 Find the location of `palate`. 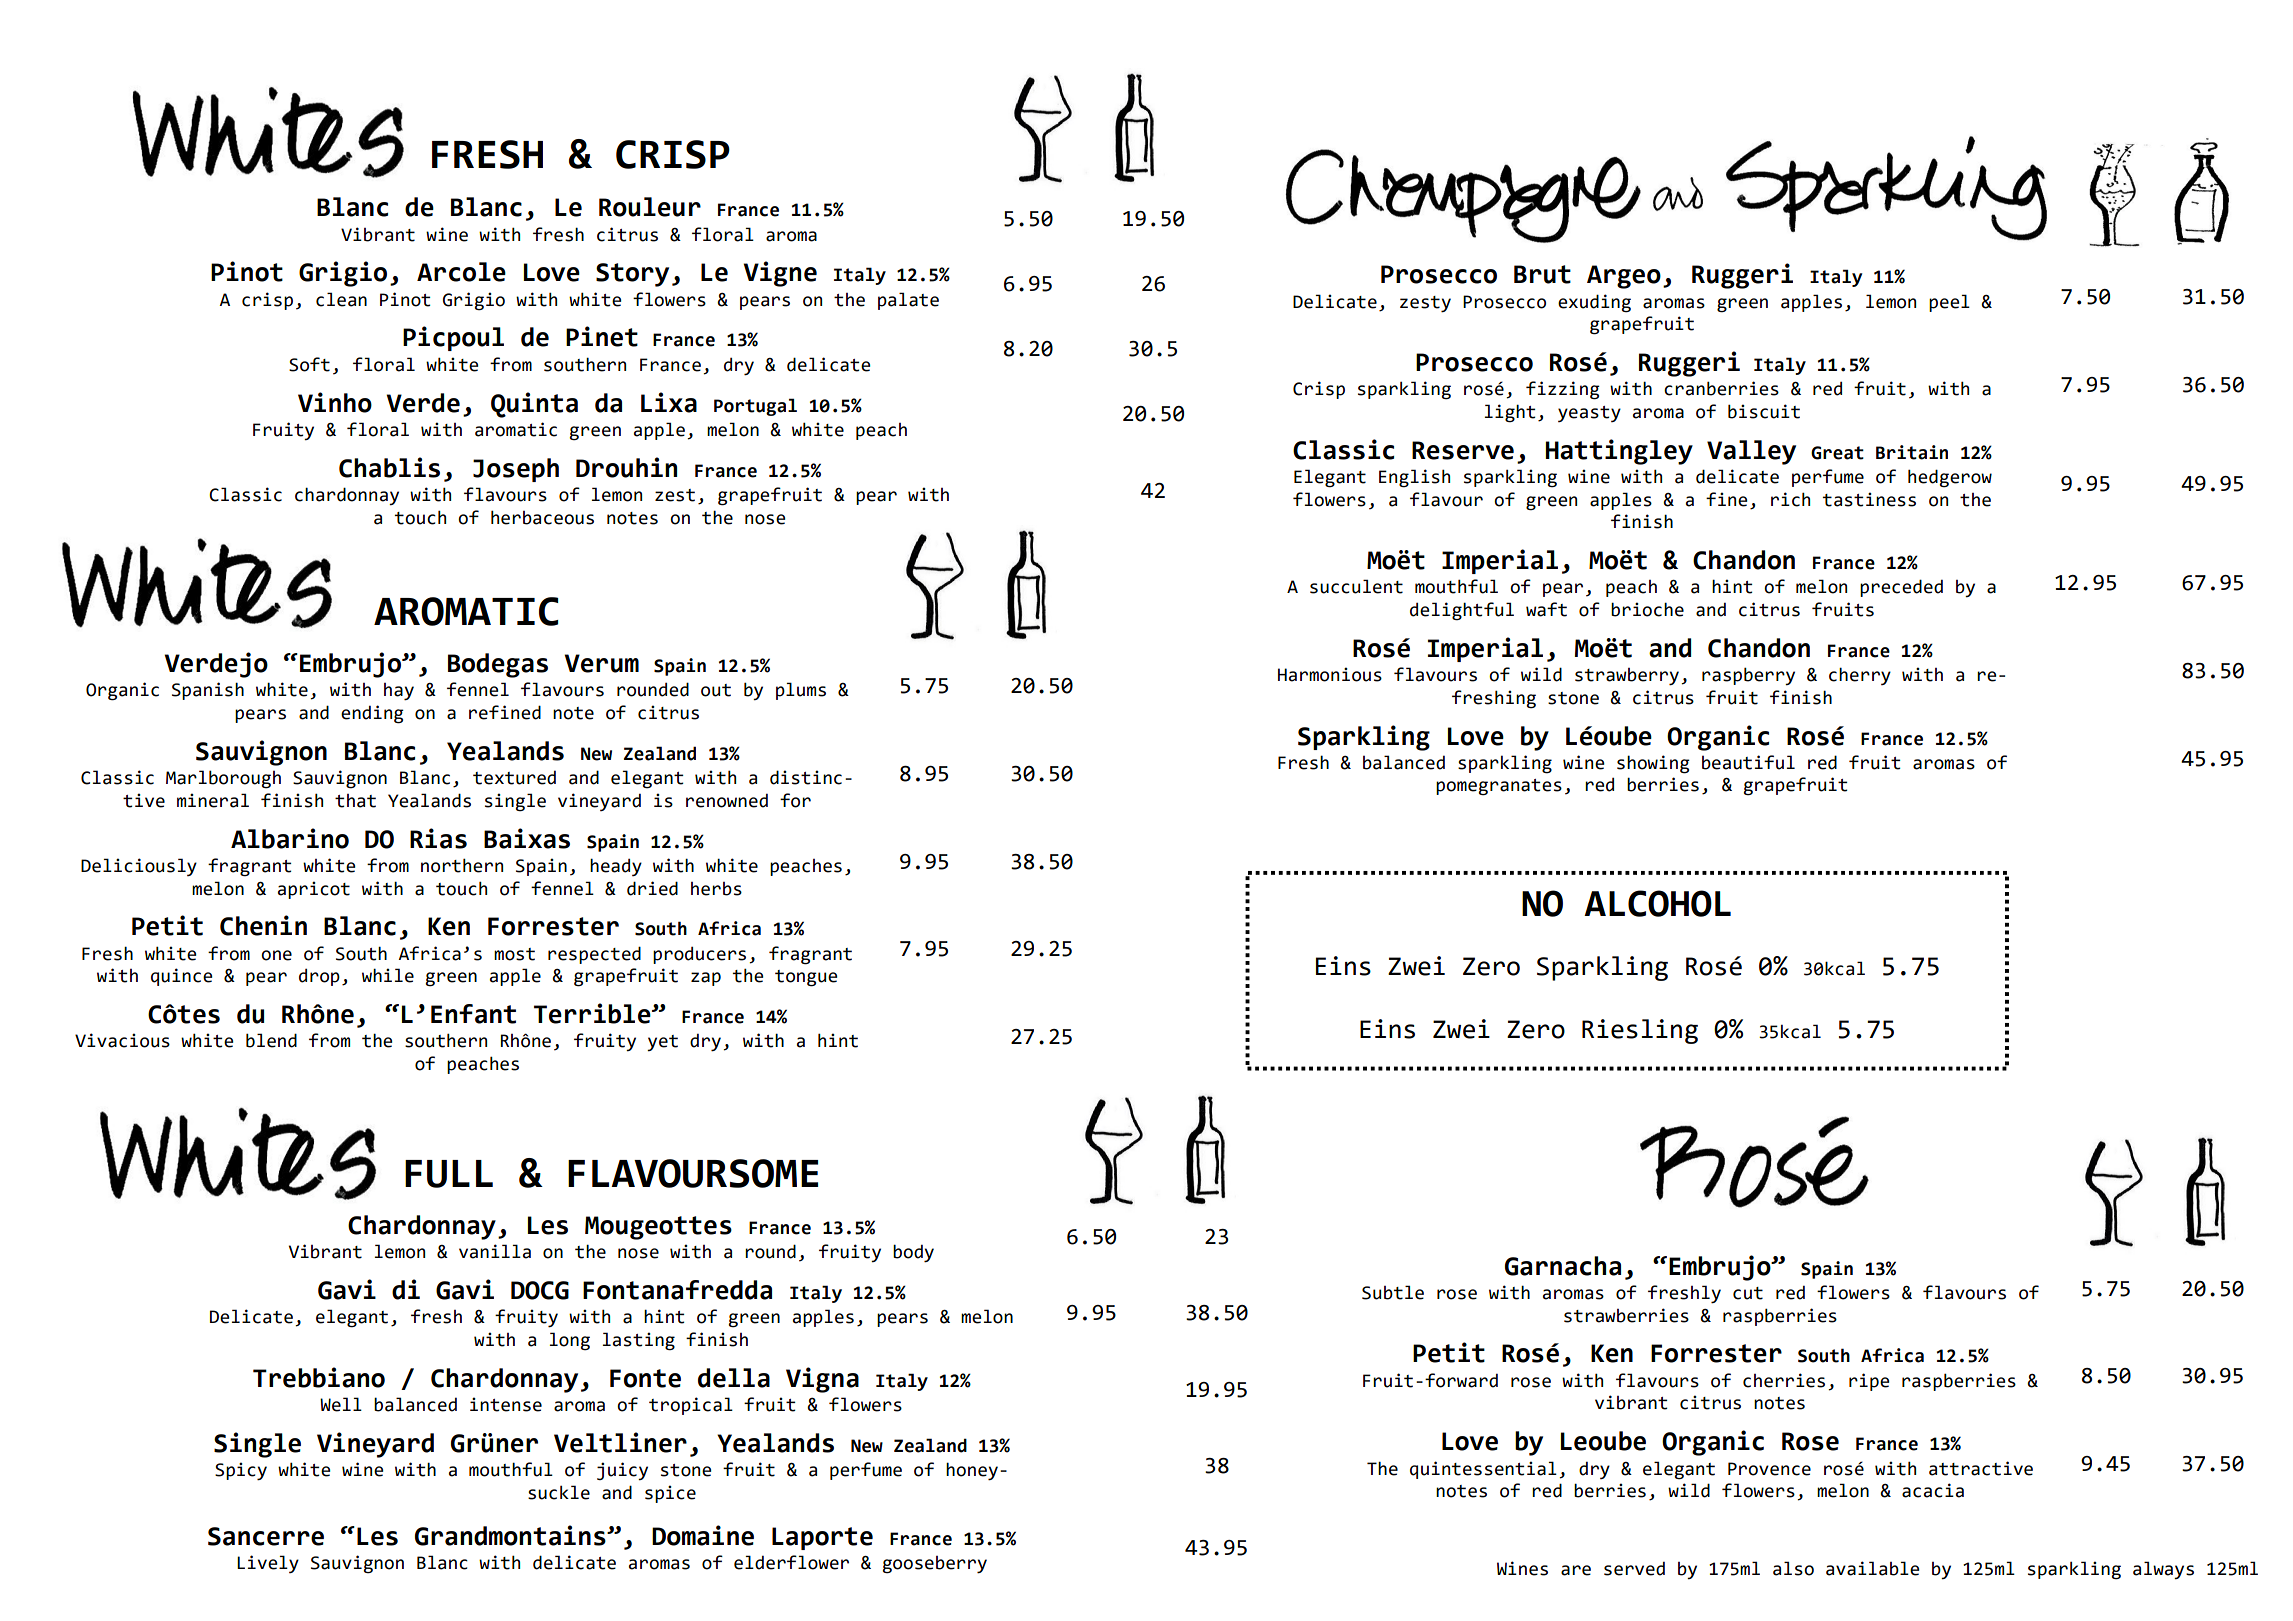

palate is located at coordinates (908, 301).
